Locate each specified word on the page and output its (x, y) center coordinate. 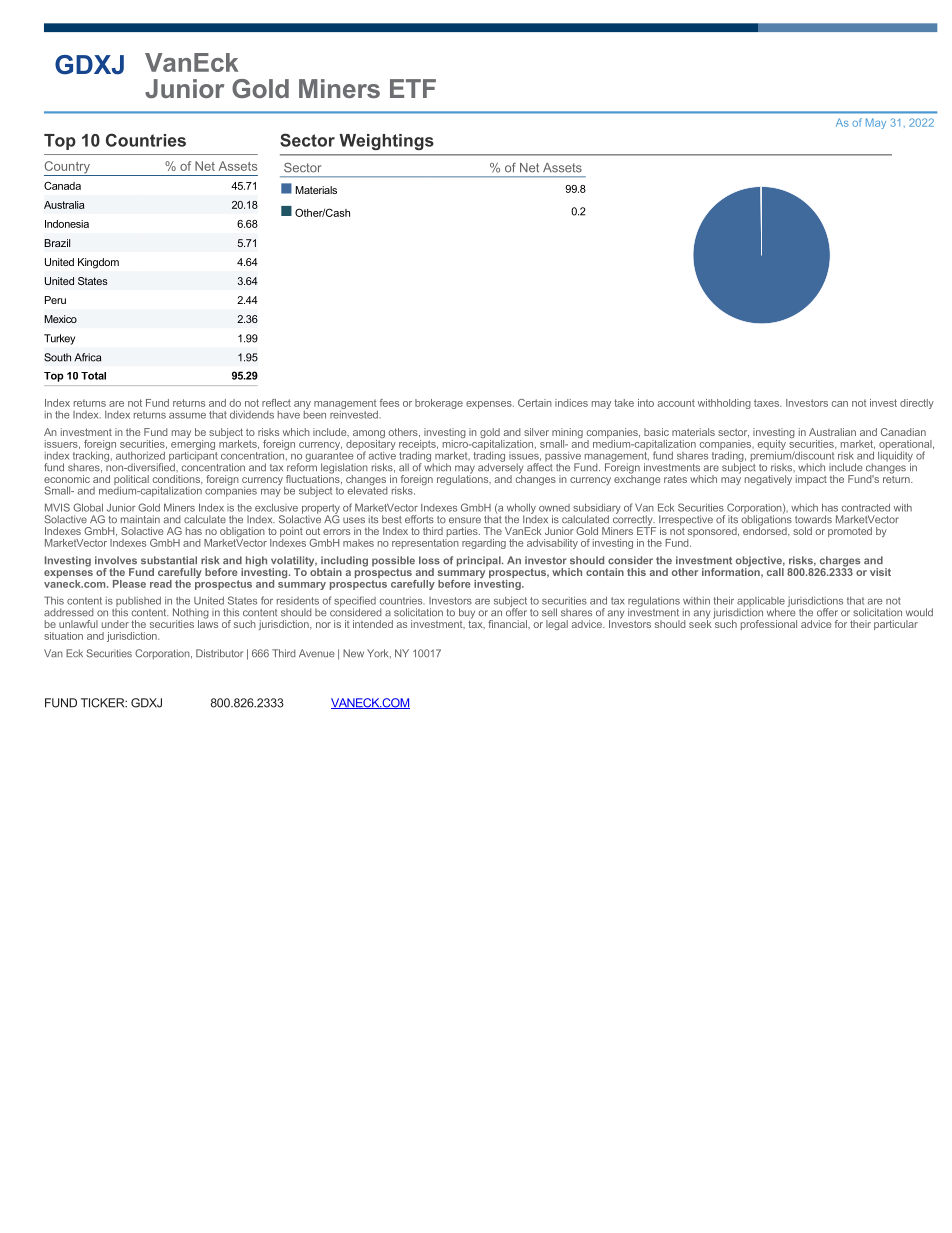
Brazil (57, 243)
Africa (87, 357)
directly (917, 404)
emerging (193, 443)
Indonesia (67, 224)
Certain (535, 403)
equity (772, 446)
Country (68, 168)
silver (536, 432)
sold (802, 531)
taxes (767, 403)
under (115, 624)
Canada (62, 185)
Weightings (386, 142)
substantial (169, 560)
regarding (484, 544)
